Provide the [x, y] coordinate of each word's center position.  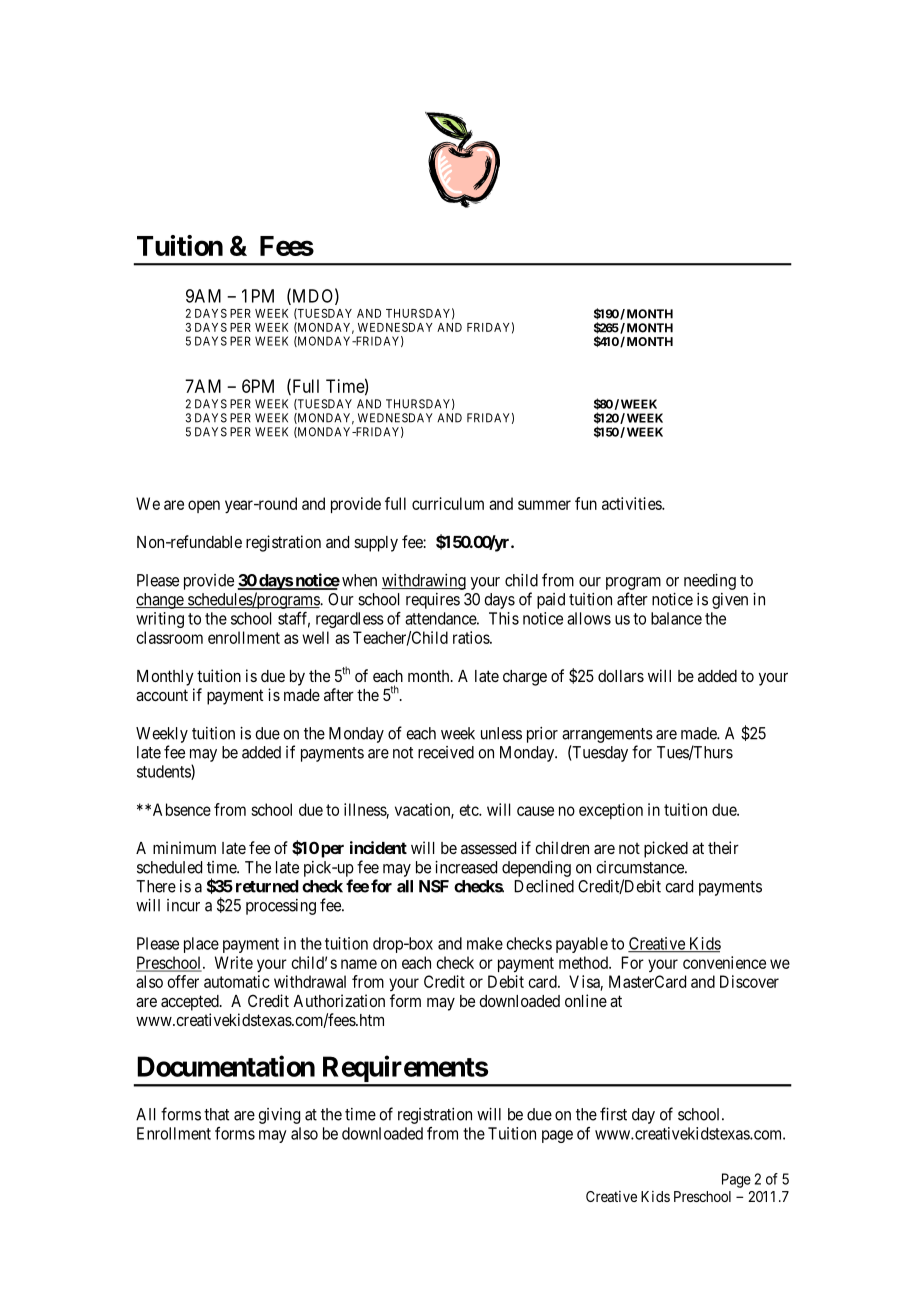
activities [632, 503]
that [216, 1114]
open [204, 506]
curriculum [448, 503]
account [162, 695]
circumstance [641, 867]
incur [183, 905]
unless [501, 733]
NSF [434, 886]
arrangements [607, 735]
